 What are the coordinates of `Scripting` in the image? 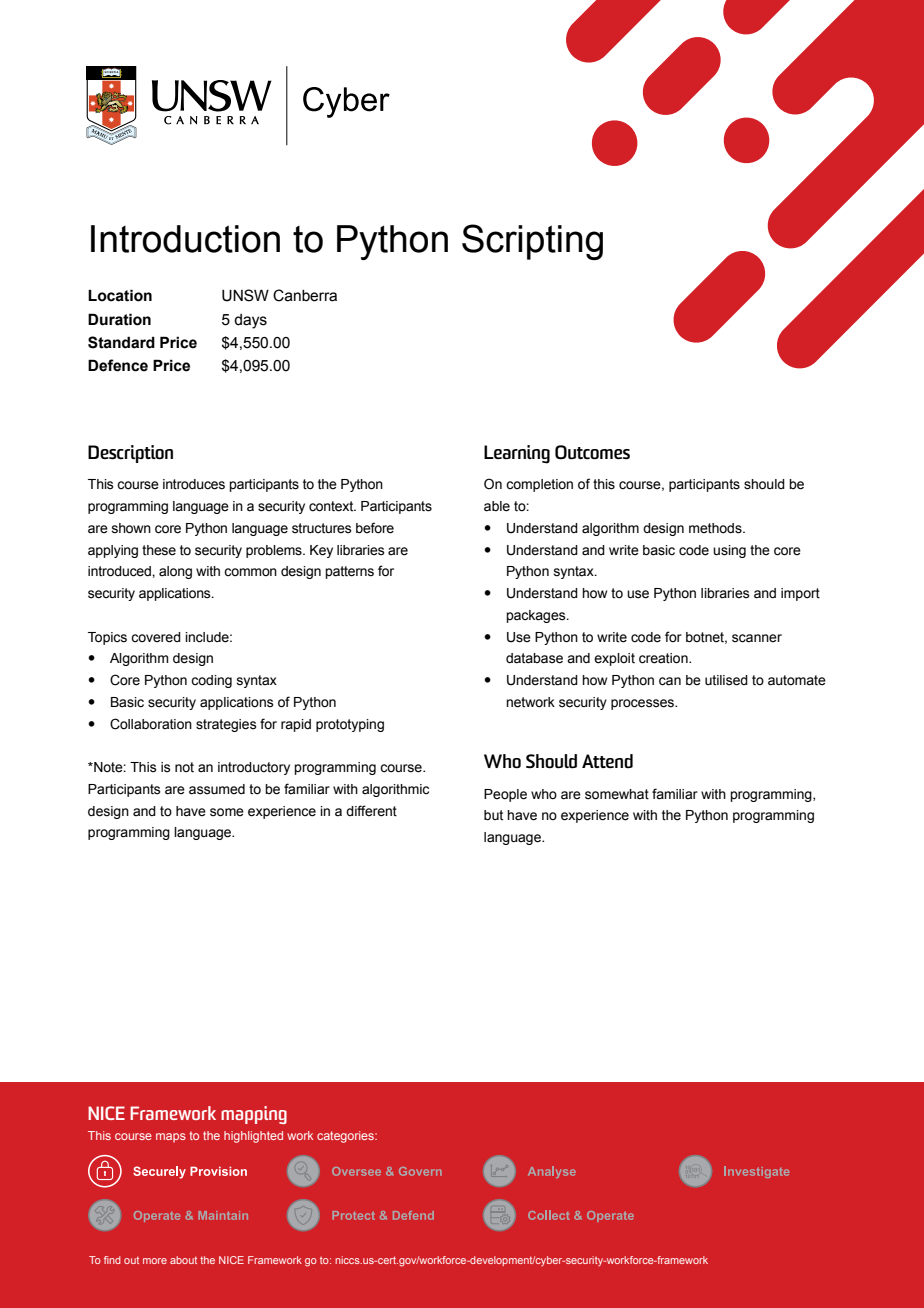 It's located at (532, 242).
